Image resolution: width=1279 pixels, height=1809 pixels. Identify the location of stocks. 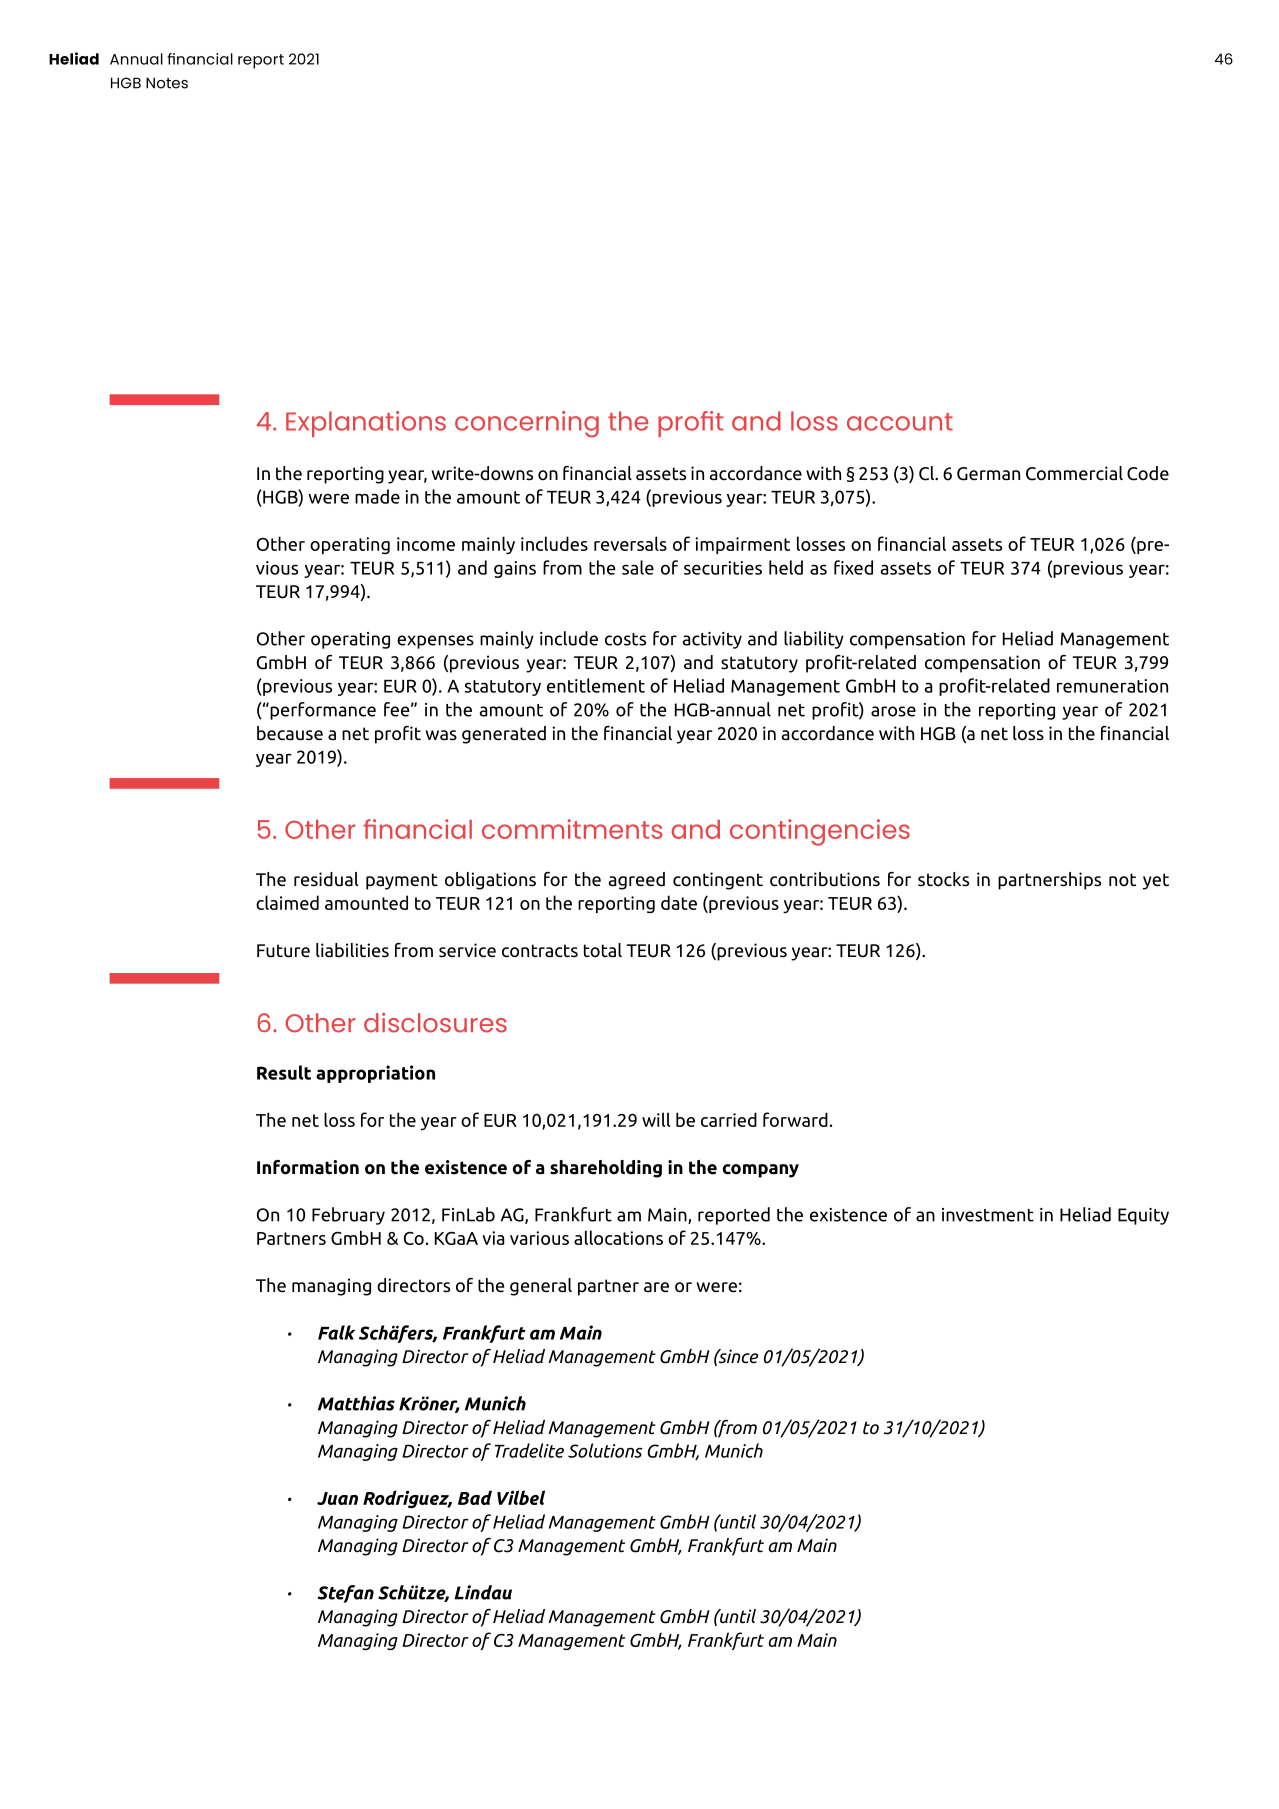
(943, 879).
